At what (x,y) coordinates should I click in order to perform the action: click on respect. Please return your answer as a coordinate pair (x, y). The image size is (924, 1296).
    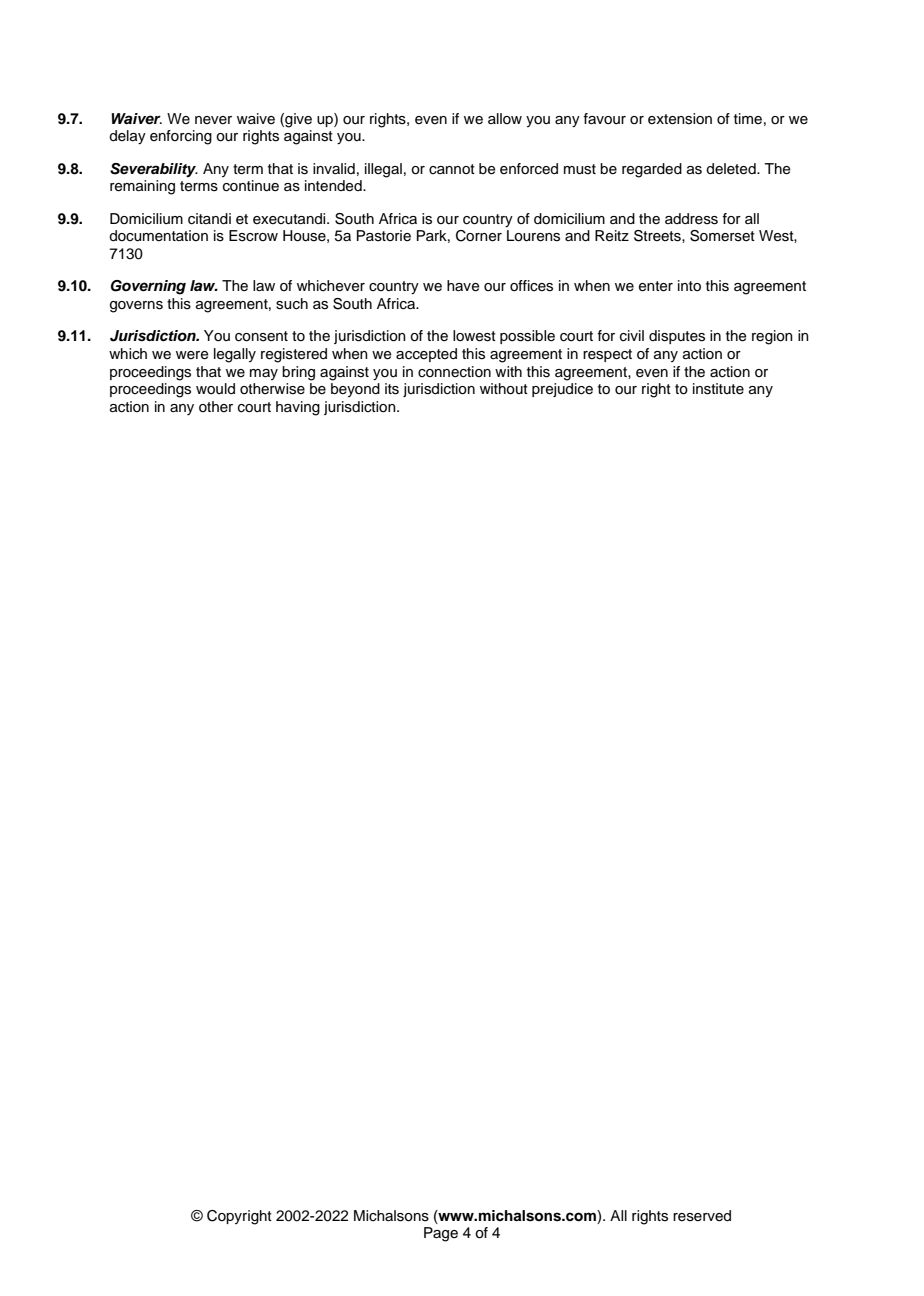
    Looking at the image, I should click on (607, 355).
